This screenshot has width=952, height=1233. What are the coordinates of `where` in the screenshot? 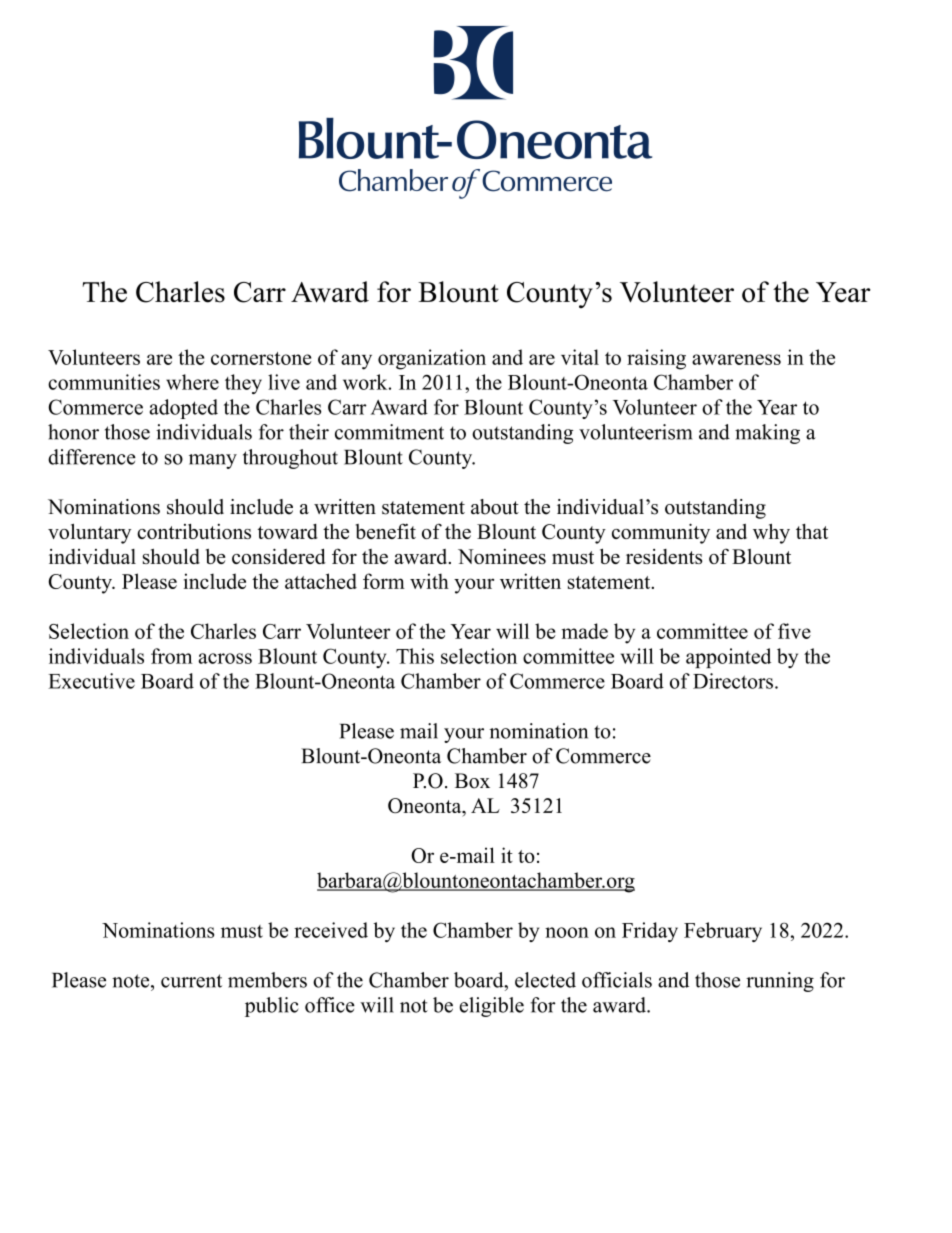 It's located at (192, 382).
